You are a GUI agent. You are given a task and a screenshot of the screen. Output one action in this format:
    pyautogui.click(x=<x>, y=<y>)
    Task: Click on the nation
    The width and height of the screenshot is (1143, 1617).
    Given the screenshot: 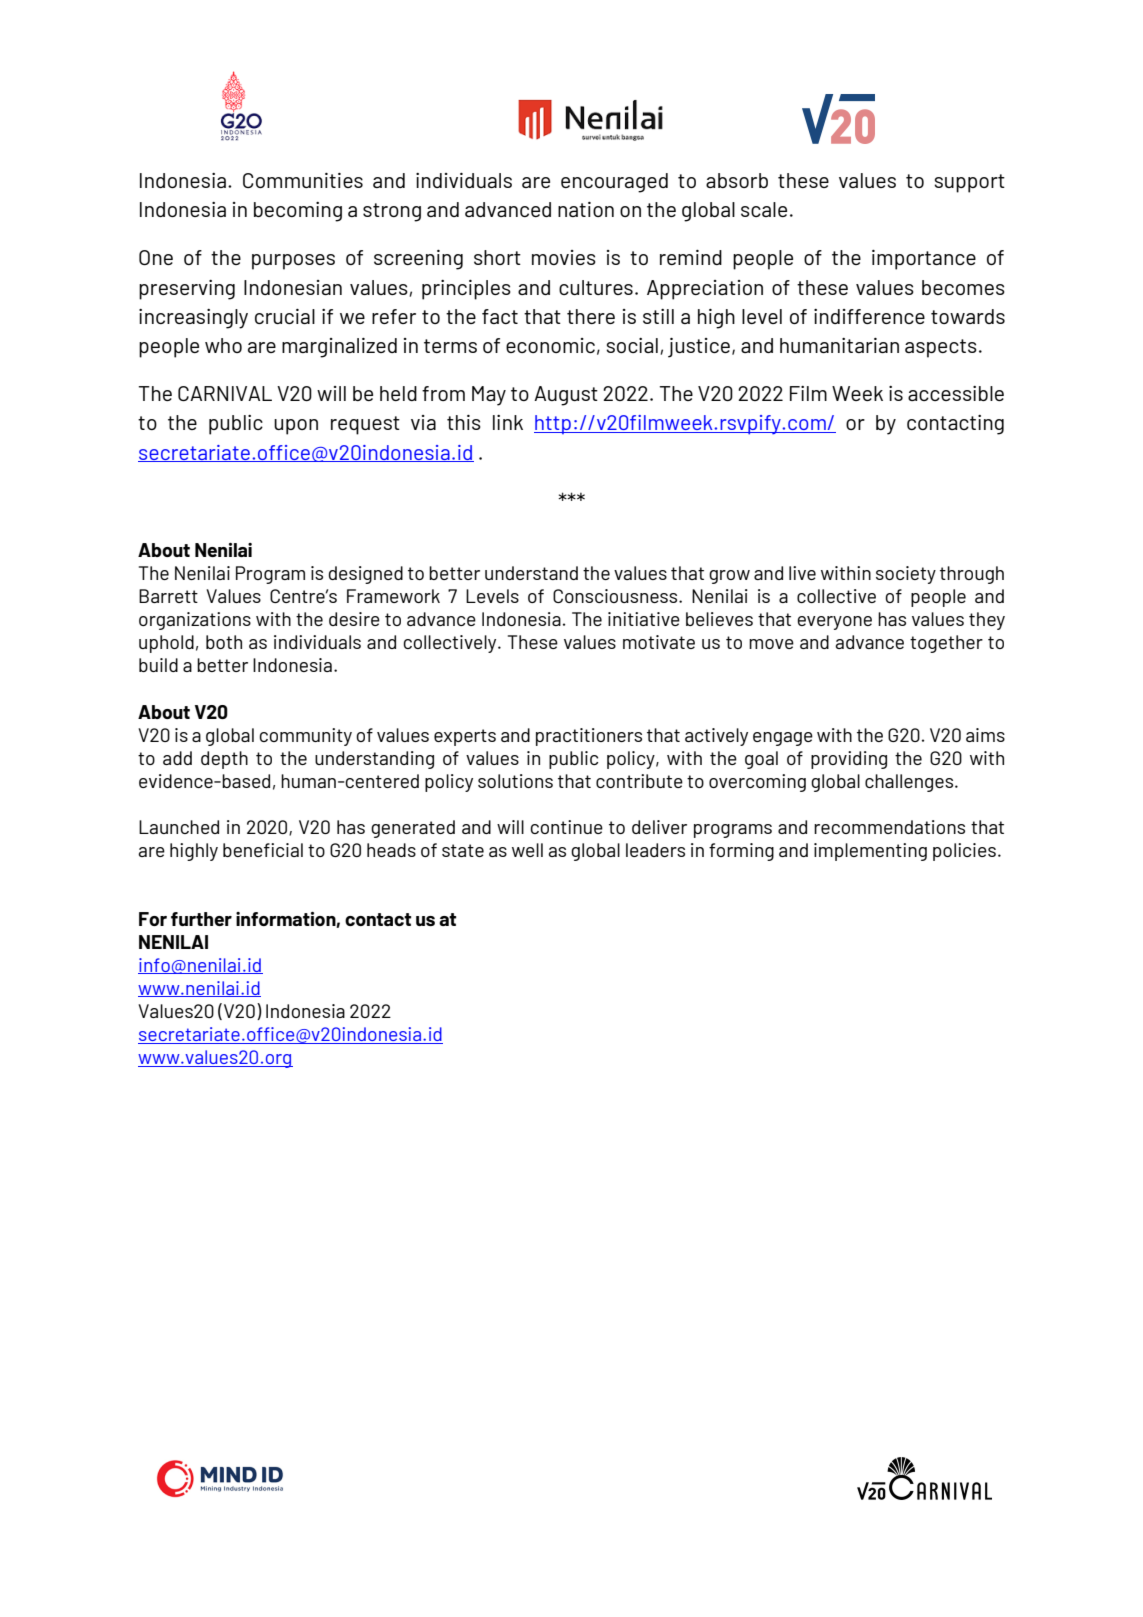 What is the action you would take?
    pyautogui.click(x=586, y=209)
